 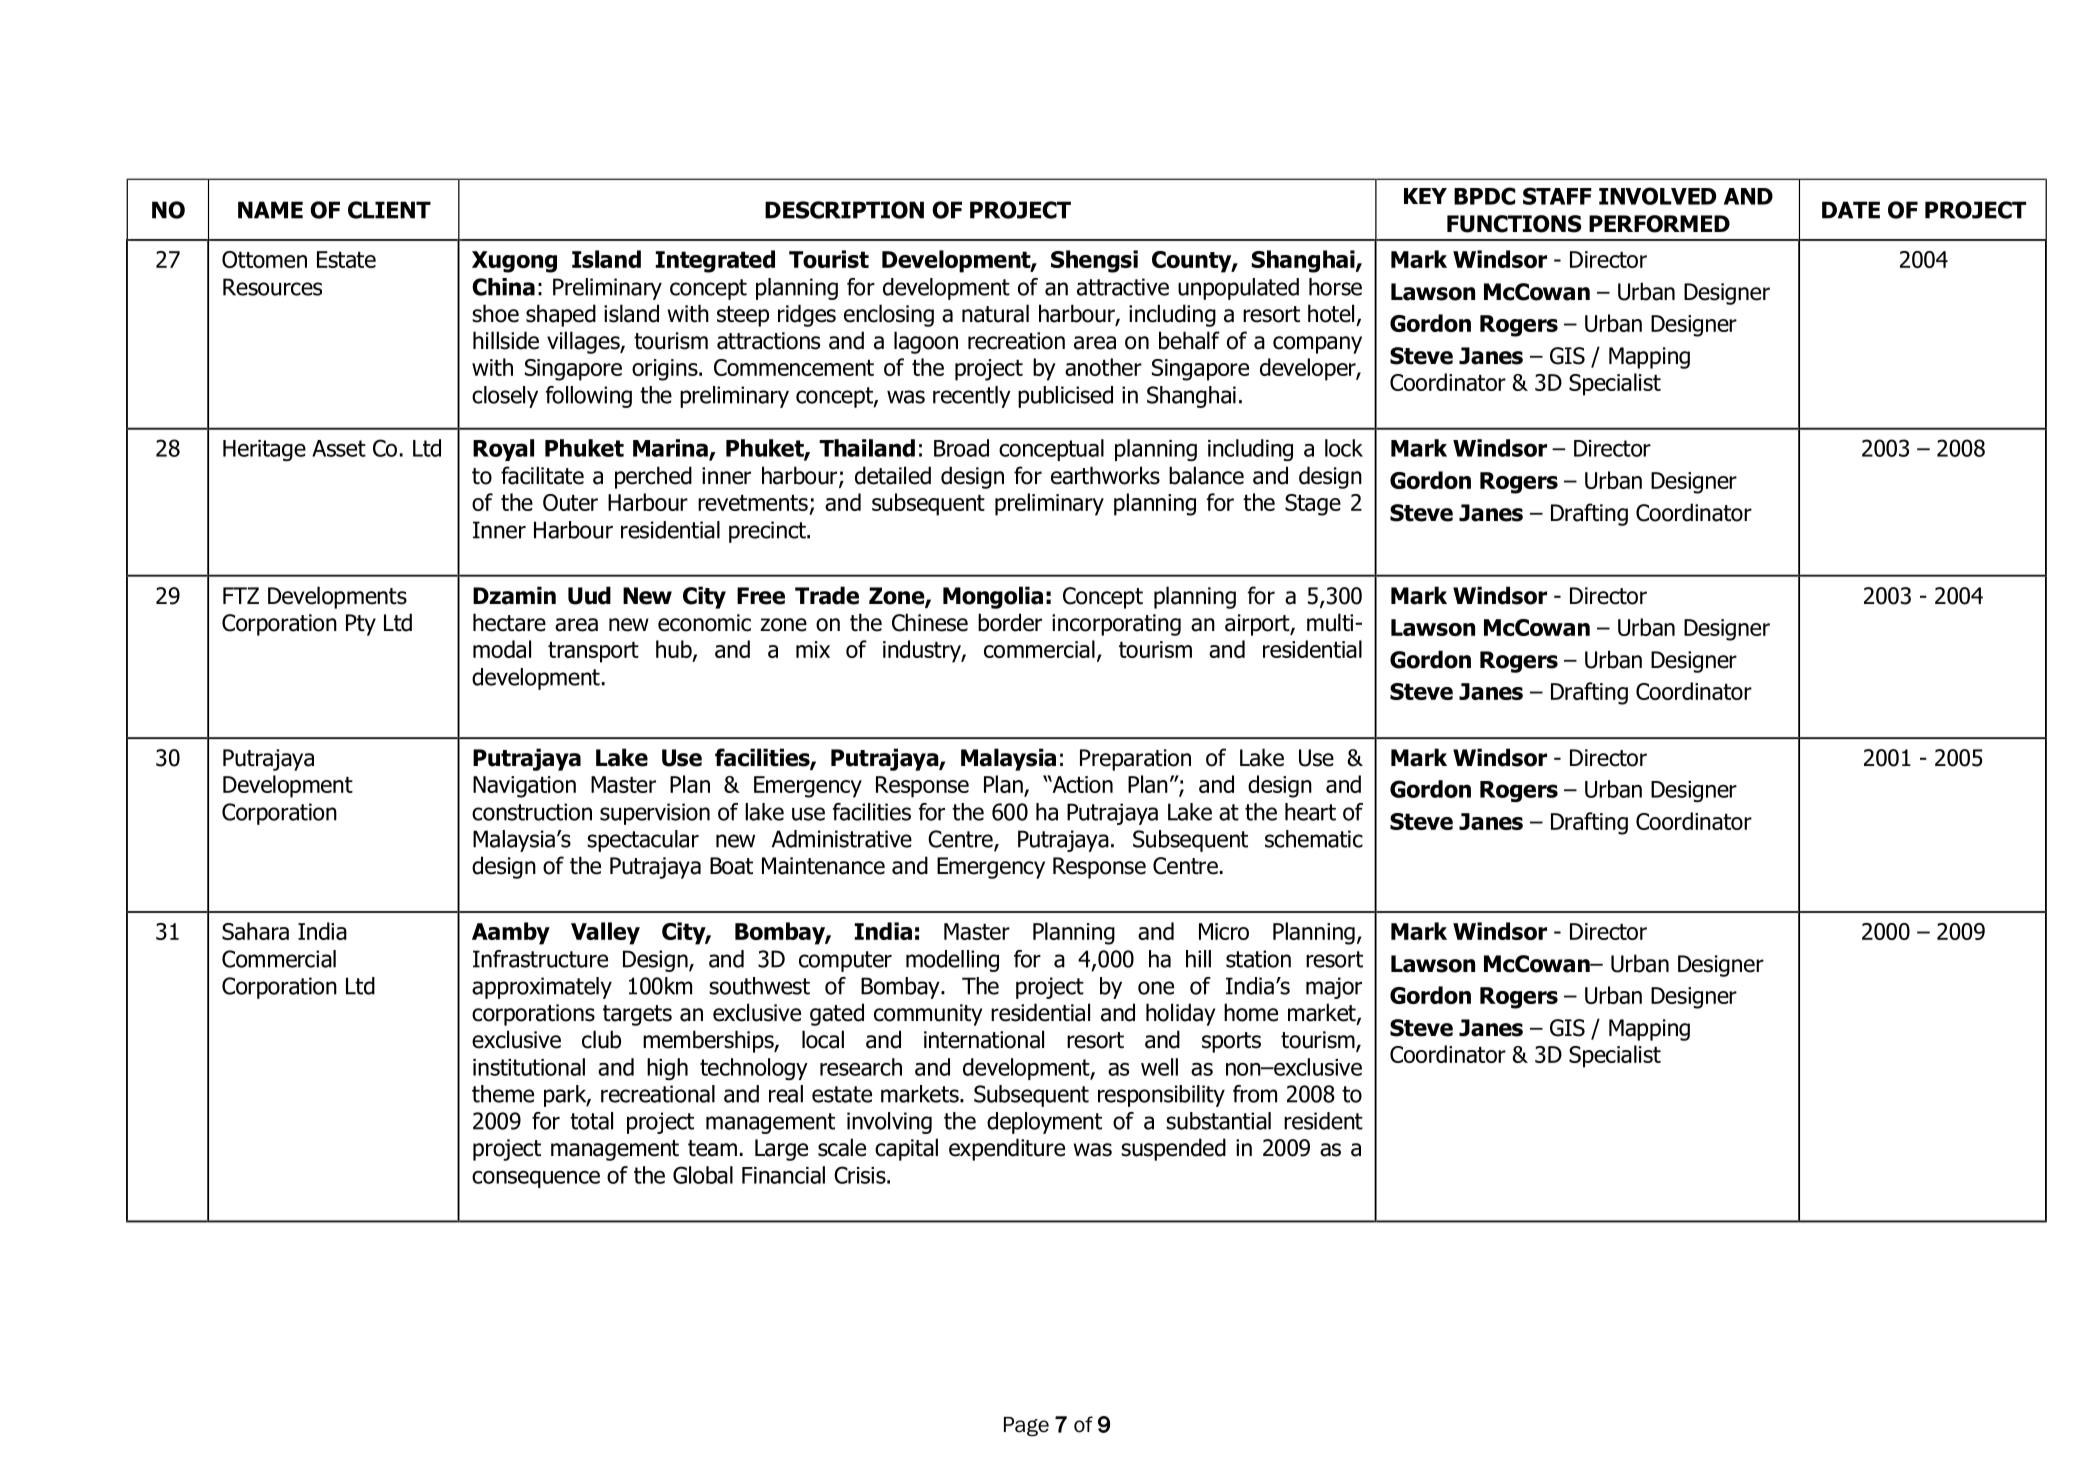 I want to click on major, so click(x=1334, y=988).
